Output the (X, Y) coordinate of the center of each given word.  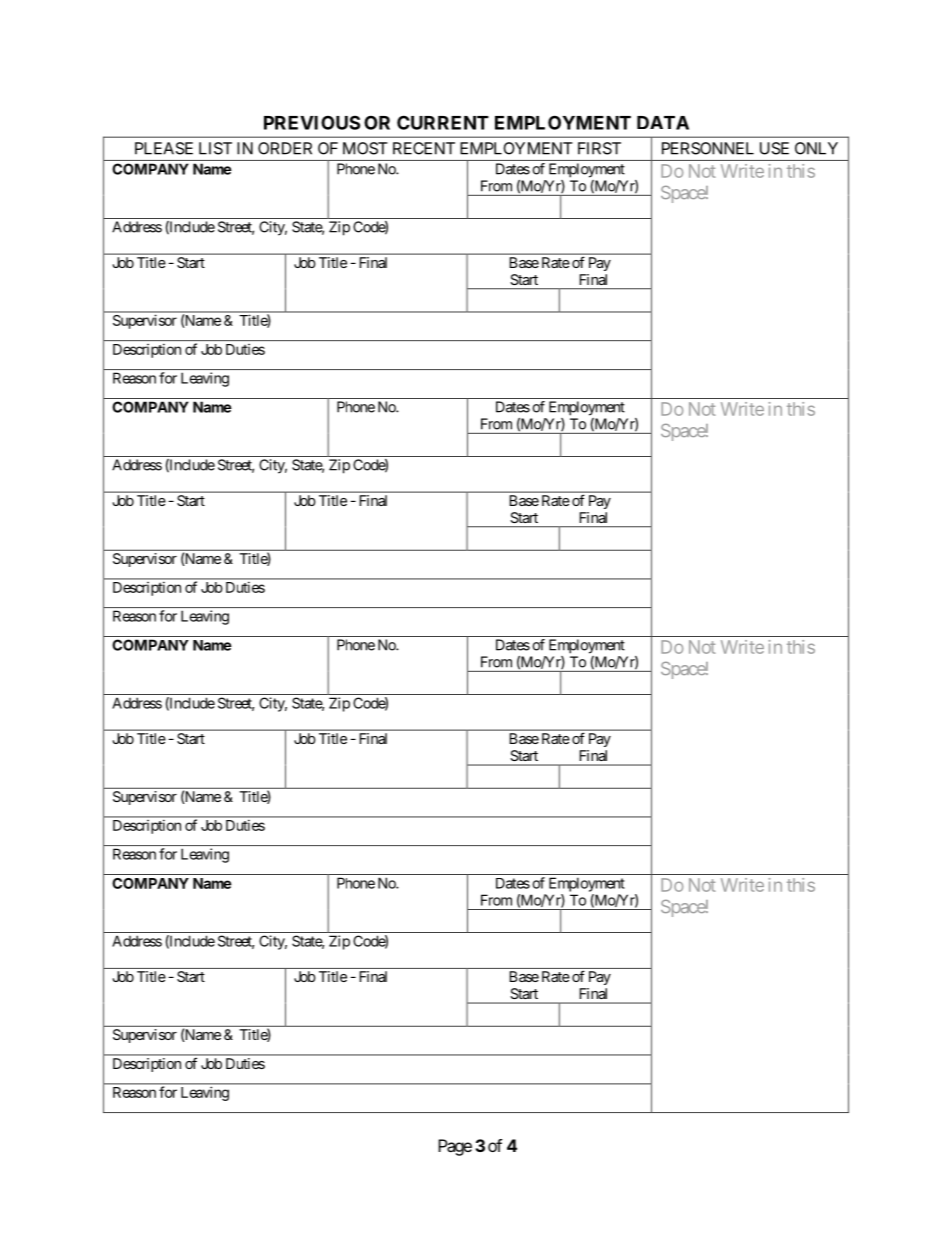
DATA (663, 123)
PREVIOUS (312, 122)
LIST (215, 148)
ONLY (816, 148)
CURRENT (443, 122)
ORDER (285, 148)
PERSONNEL (708, 148)
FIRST (599, 148)
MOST (365, 148)
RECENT (424, 148)
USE (774, 148)
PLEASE (164, 148)
